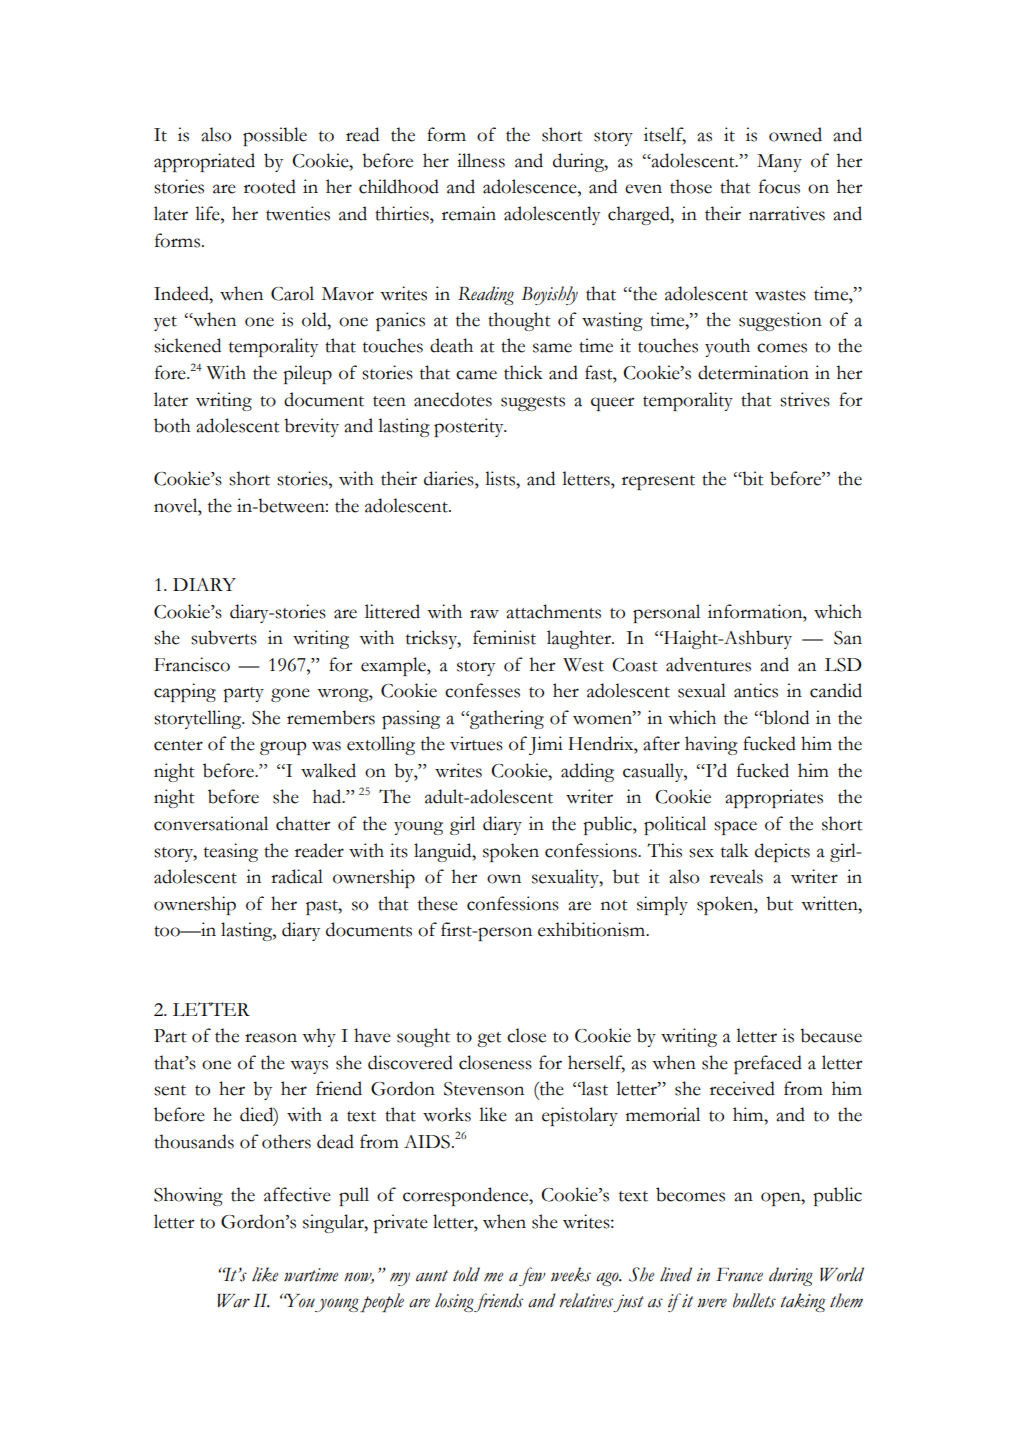  Describe the element at coordinates (831, 1035) in the screenshot. I see `because` at that location.
